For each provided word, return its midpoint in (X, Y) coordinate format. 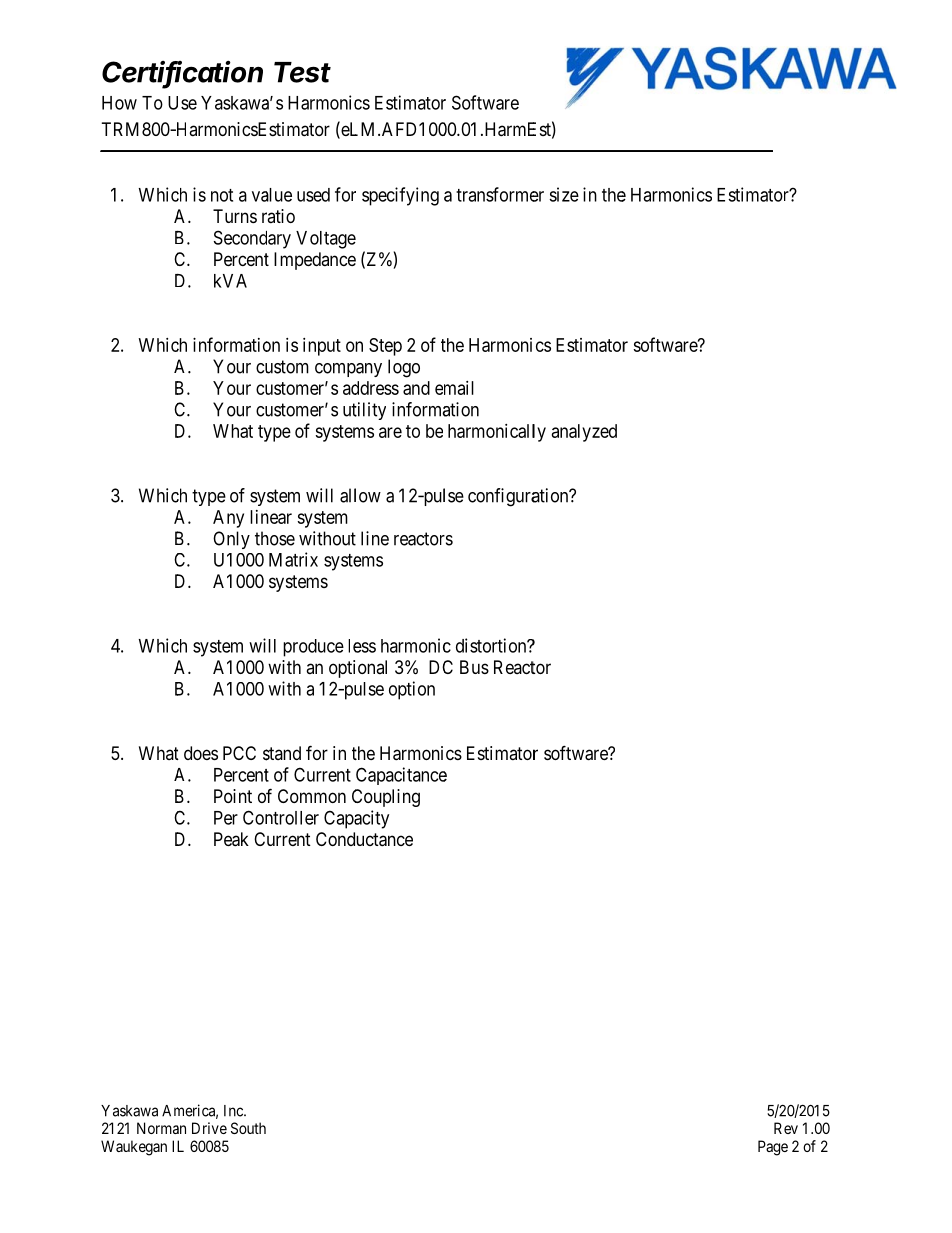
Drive (209, 1128)
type (209, 497)
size (564, 194)
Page (773, 1148)
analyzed (584, 433)
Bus (474, 667)
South (248, 1128)
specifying (400, 196)
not (222, 195)
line (375, 538)
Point (233, 796)
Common (312, 796)
